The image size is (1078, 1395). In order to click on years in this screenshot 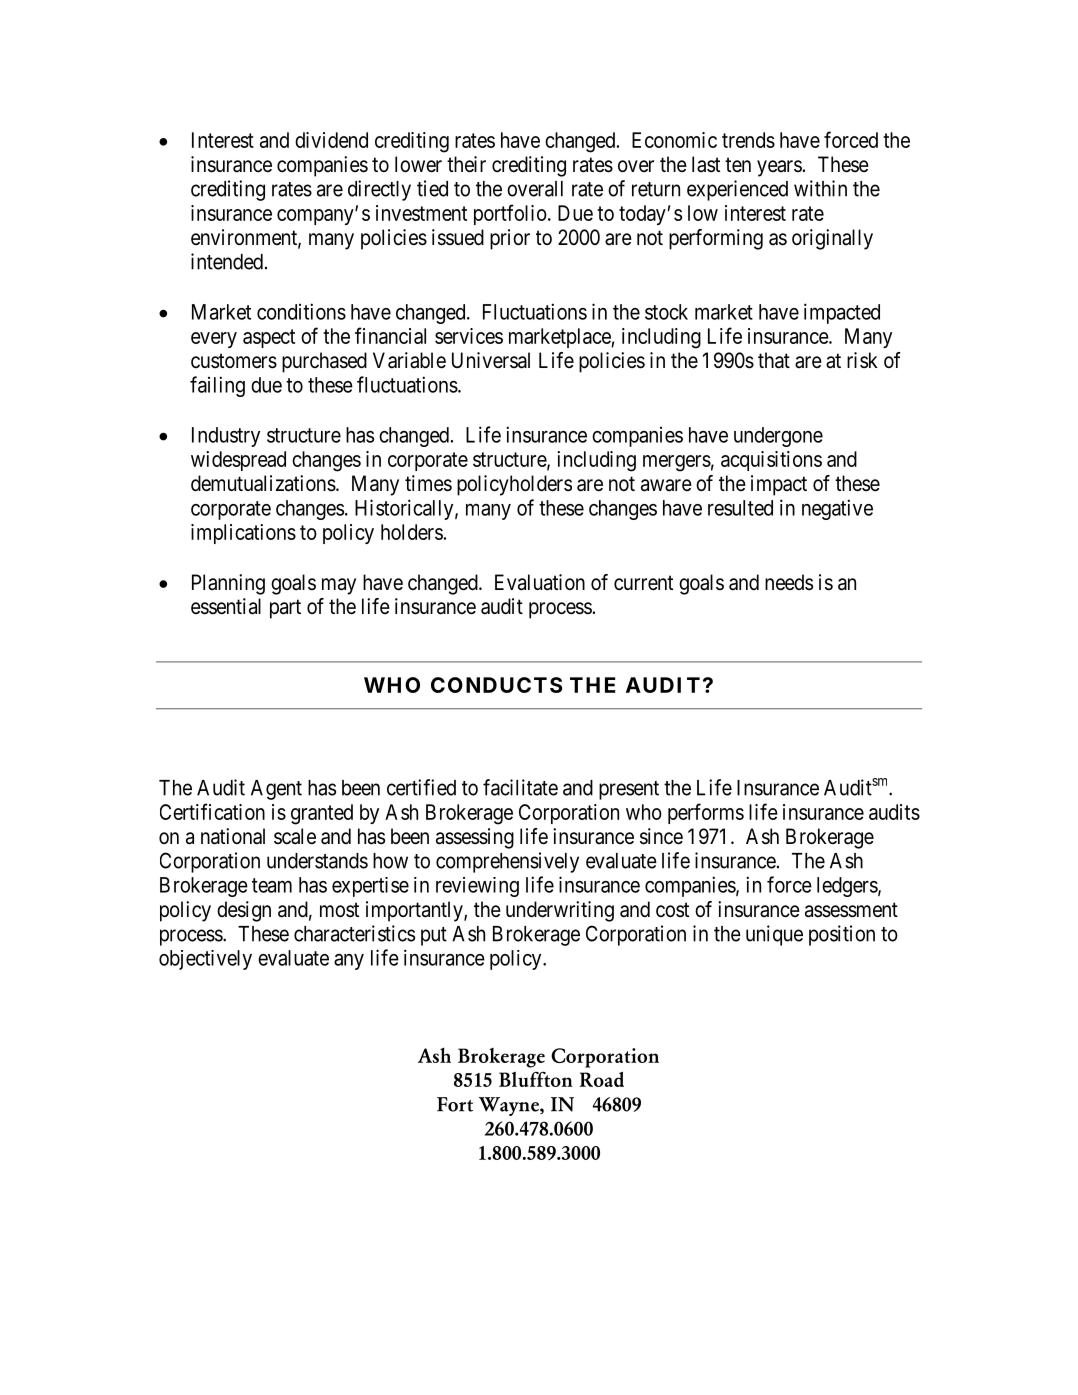, I will do `click(779, 168)`.
